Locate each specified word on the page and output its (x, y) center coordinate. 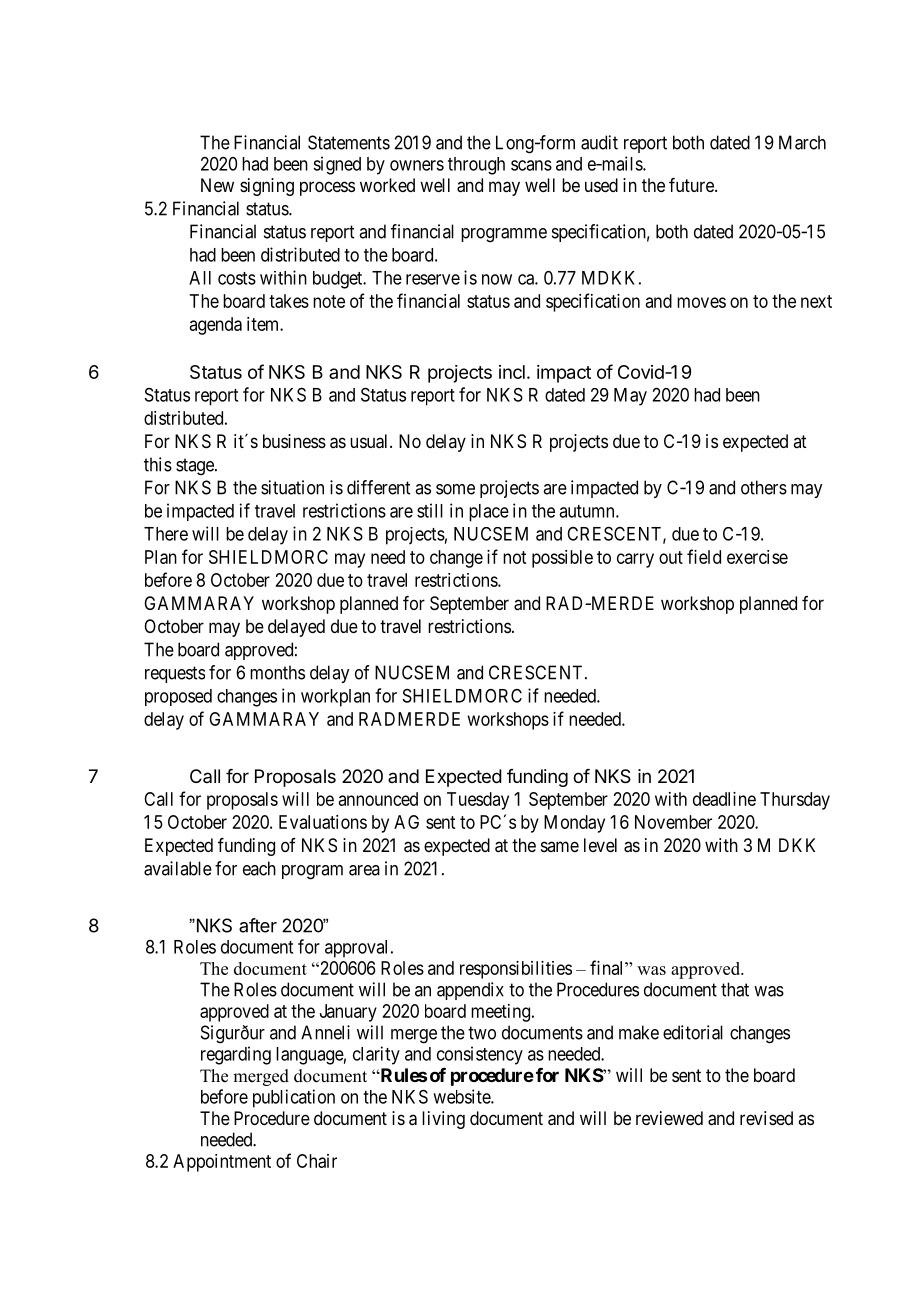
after (258, 925)
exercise (757, 557)
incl (512, 372)
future (692, 185)
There (166, 534)
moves (701, 302)
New (217, 185)
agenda (216, 326)
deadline (724, 799)
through (476, 166)
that (735, 989)
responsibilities (516, 970)
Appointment (222, 1163)
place (489, 513)
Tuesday (478, 801)
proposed (178, 697)
